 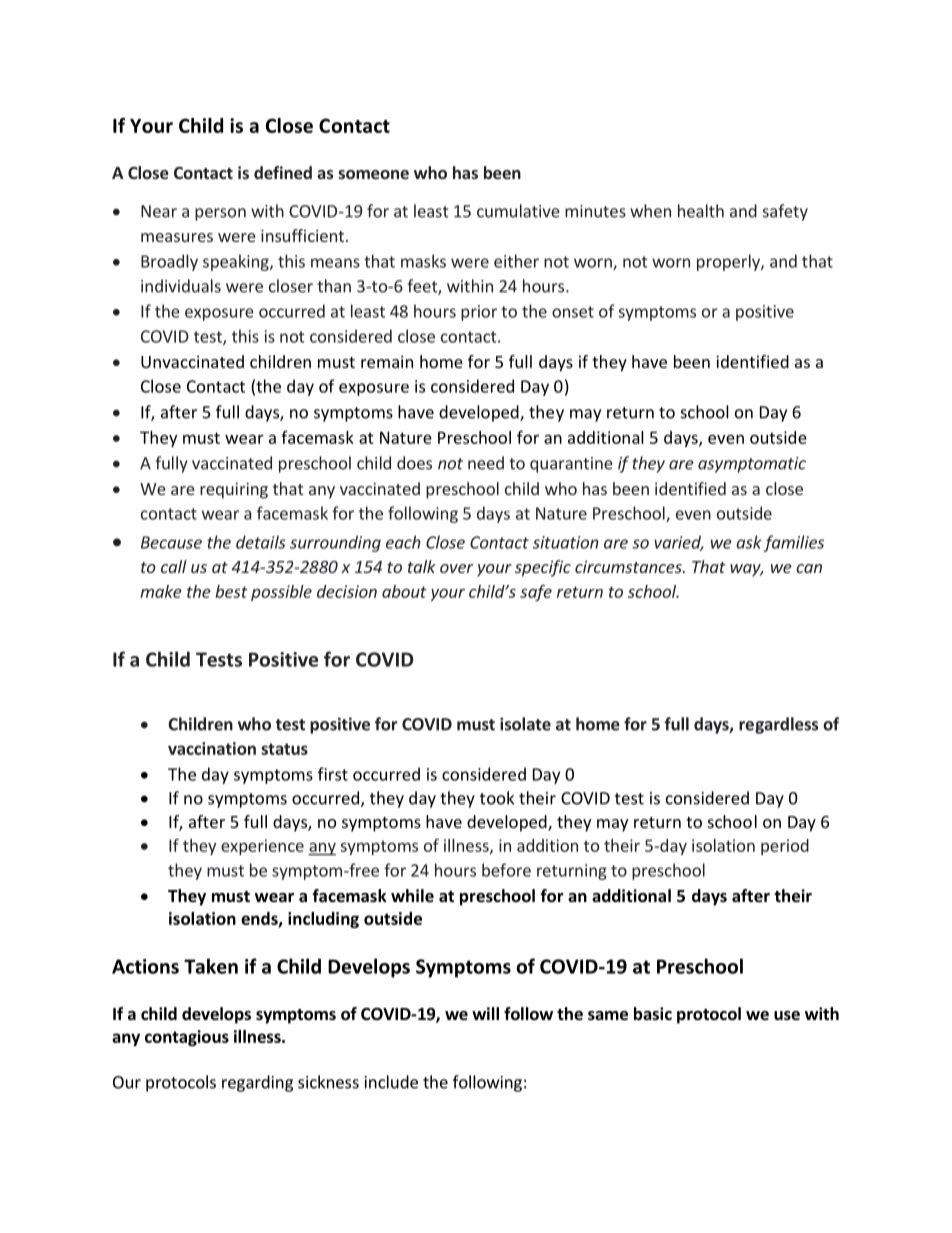 What do you see at coordinates (518, 211) in the screenshot?
I see `cumulative` at bounding box center [518, 211].
